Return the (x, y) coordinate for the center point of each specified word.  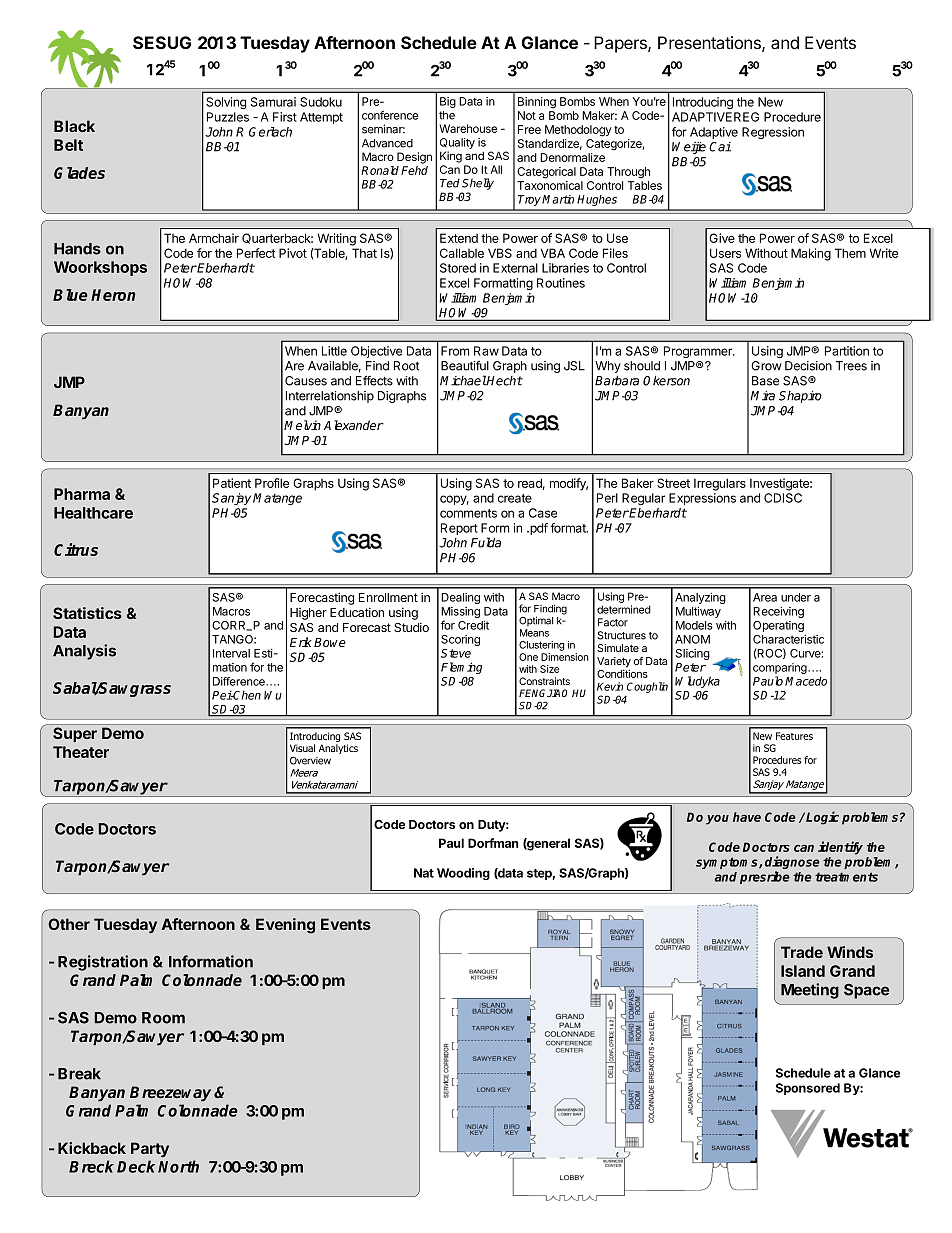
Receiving (778, 612)
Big (448, 102)
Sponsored (808, 1089)
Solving (226, 103)
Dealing (460, 598)
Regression (773, 133)
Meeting (810, 991)
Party (150, 1149)
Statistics (87, 613)
